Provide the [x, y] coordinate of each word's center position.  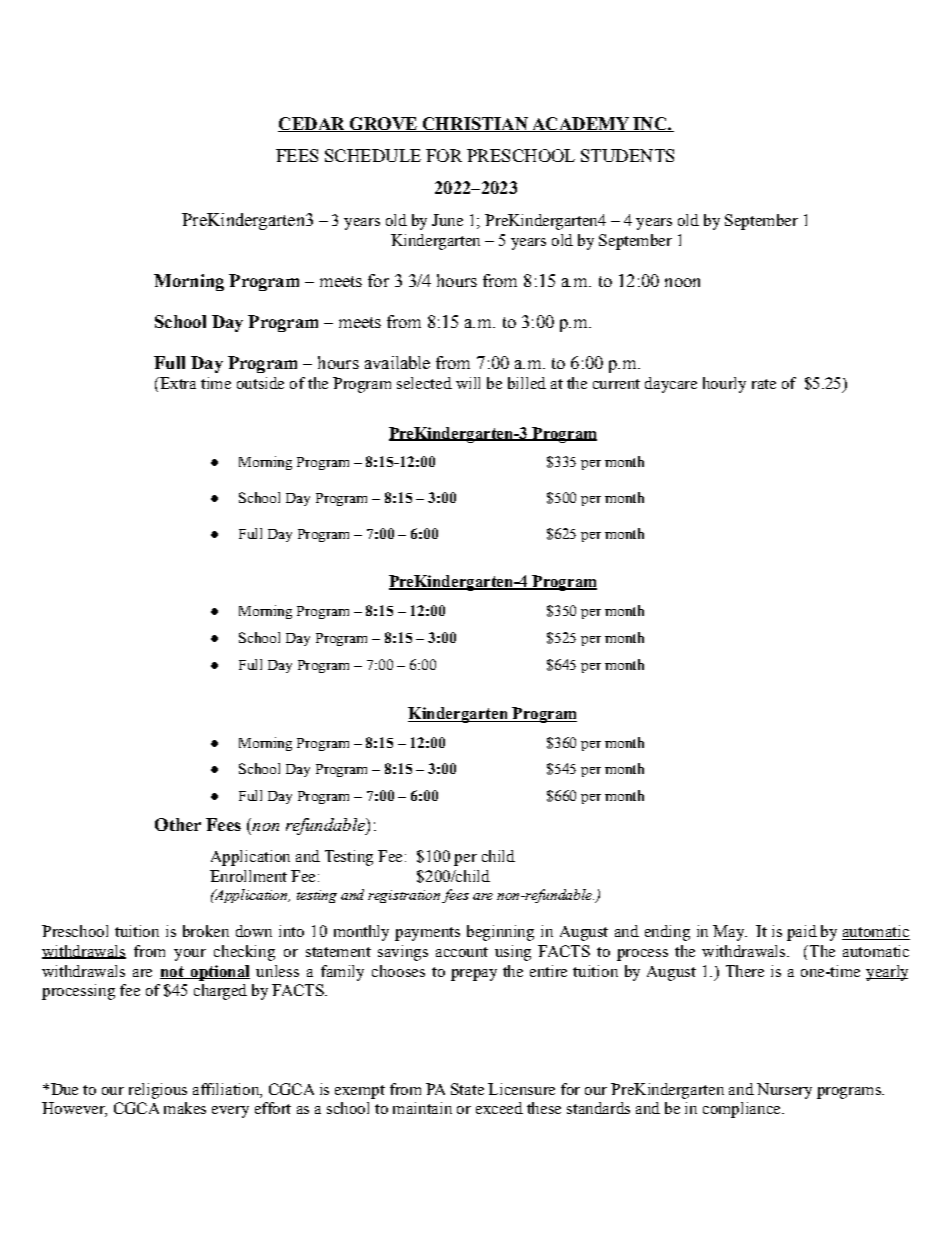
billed [527, 383]
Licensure [521, 1089]
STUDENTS [627, 155]
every [230, 1112]
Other [178, 824]
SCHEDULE [373, 155]
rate [764, 384]
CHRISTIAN [475, 124]
